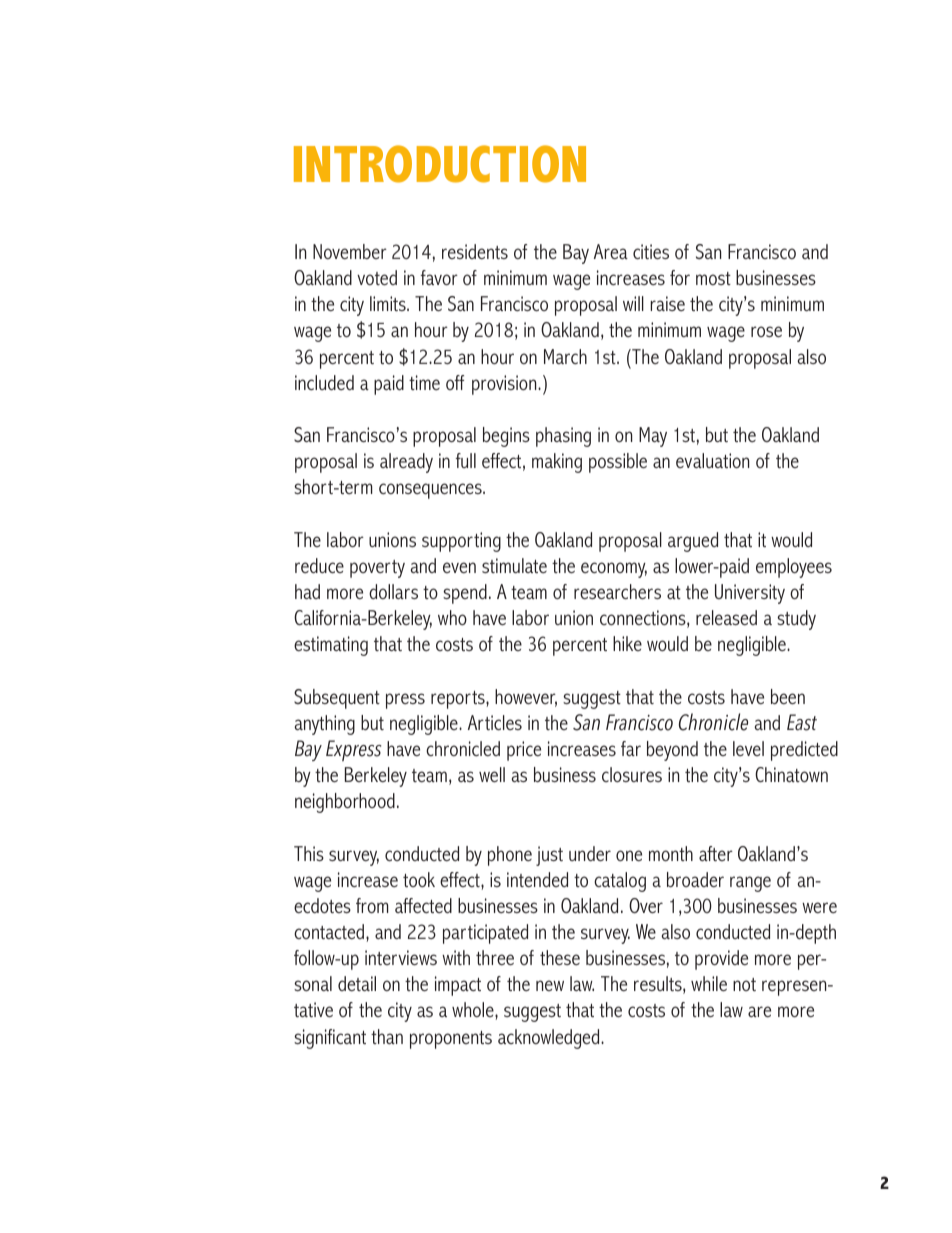  Describe the element at coordinates (611, 251) in the screenshot. I see `Area` at that location.
